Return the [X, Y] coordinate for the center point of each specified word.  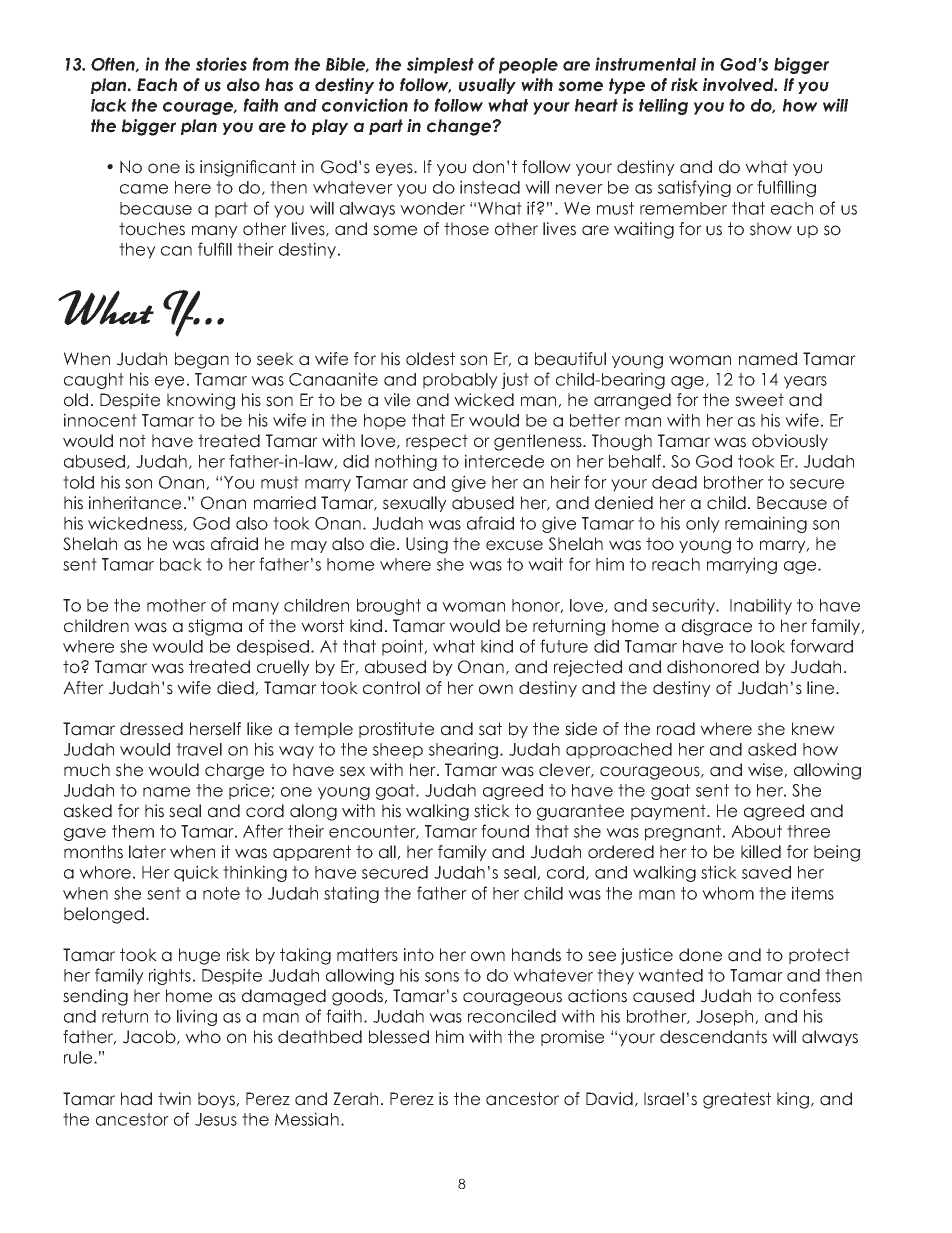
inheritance [135, 503]
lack [109, 105]
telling [663, 106]
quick [196, 873]
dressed [151, 729]
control [391, 688]
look [768, 646]
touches [152, 229]
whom [728, 893]
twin [174, 1098]
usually [487, 86]
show [771, 229]
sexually [415, 504]
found [505, 831]
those [466, 229]
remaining [766, 524]
